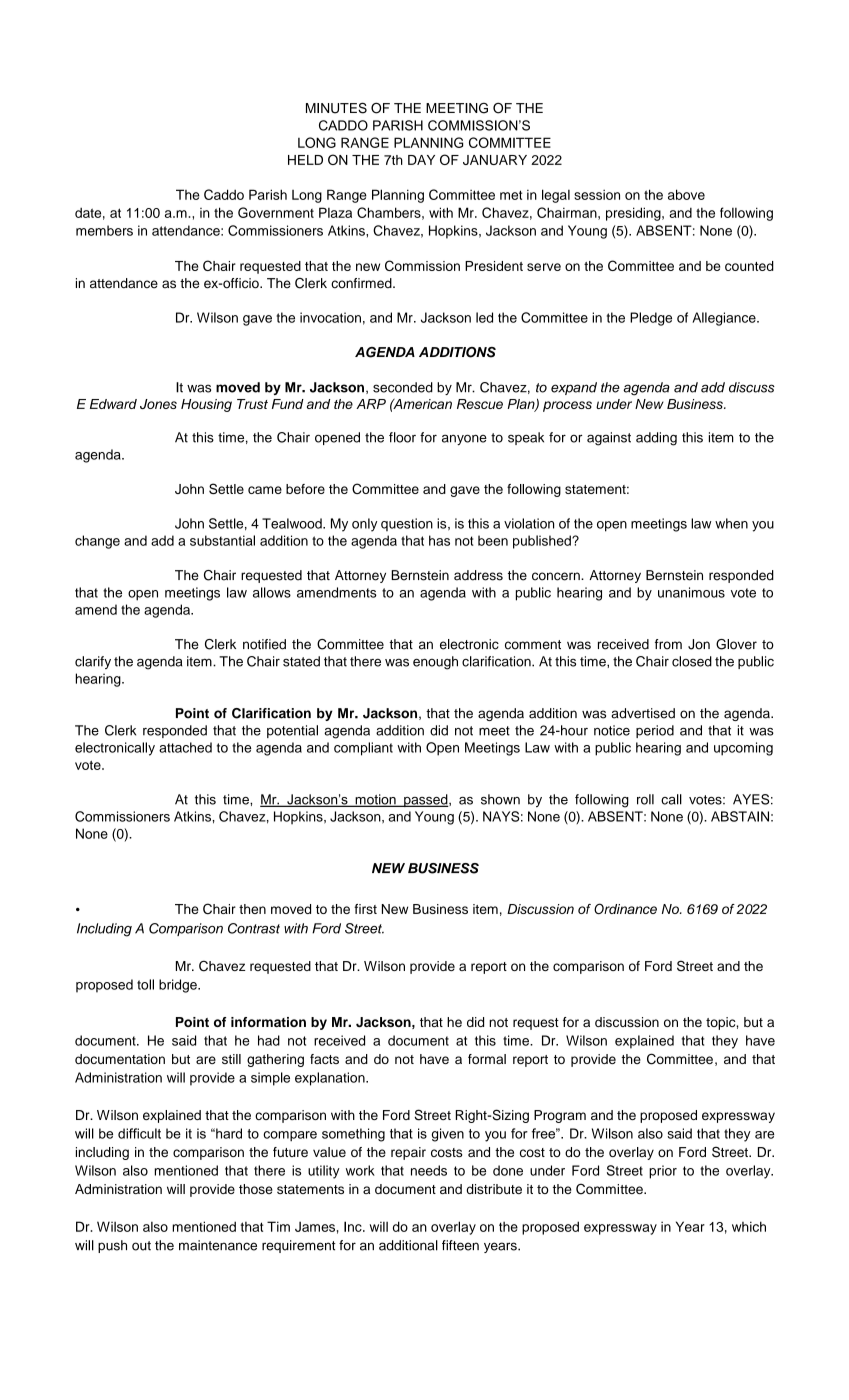  What do you see at coordinates (421, 160) in the screenshot?
I see `DAY` at bounding box center [421, 160].
